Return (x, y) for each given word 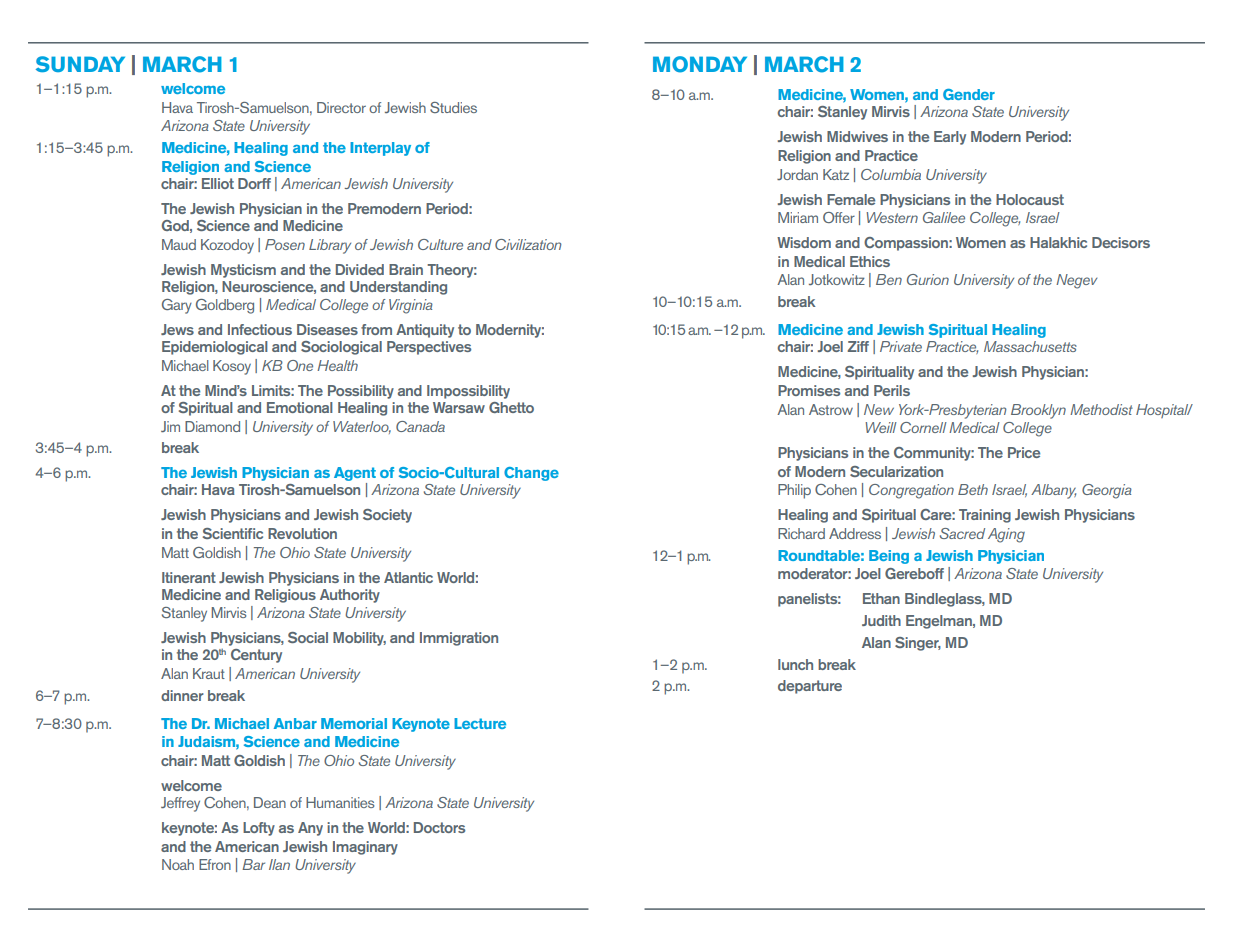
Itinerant (189, 577)
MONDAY (700, 64)
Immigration (459, 639)
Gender (969, 94)
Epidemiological (215, 348)
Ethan (881, 598)
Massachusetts (1030, 346)
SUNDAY (80, 64)
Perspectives (429, 348)
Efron (215, 864)
